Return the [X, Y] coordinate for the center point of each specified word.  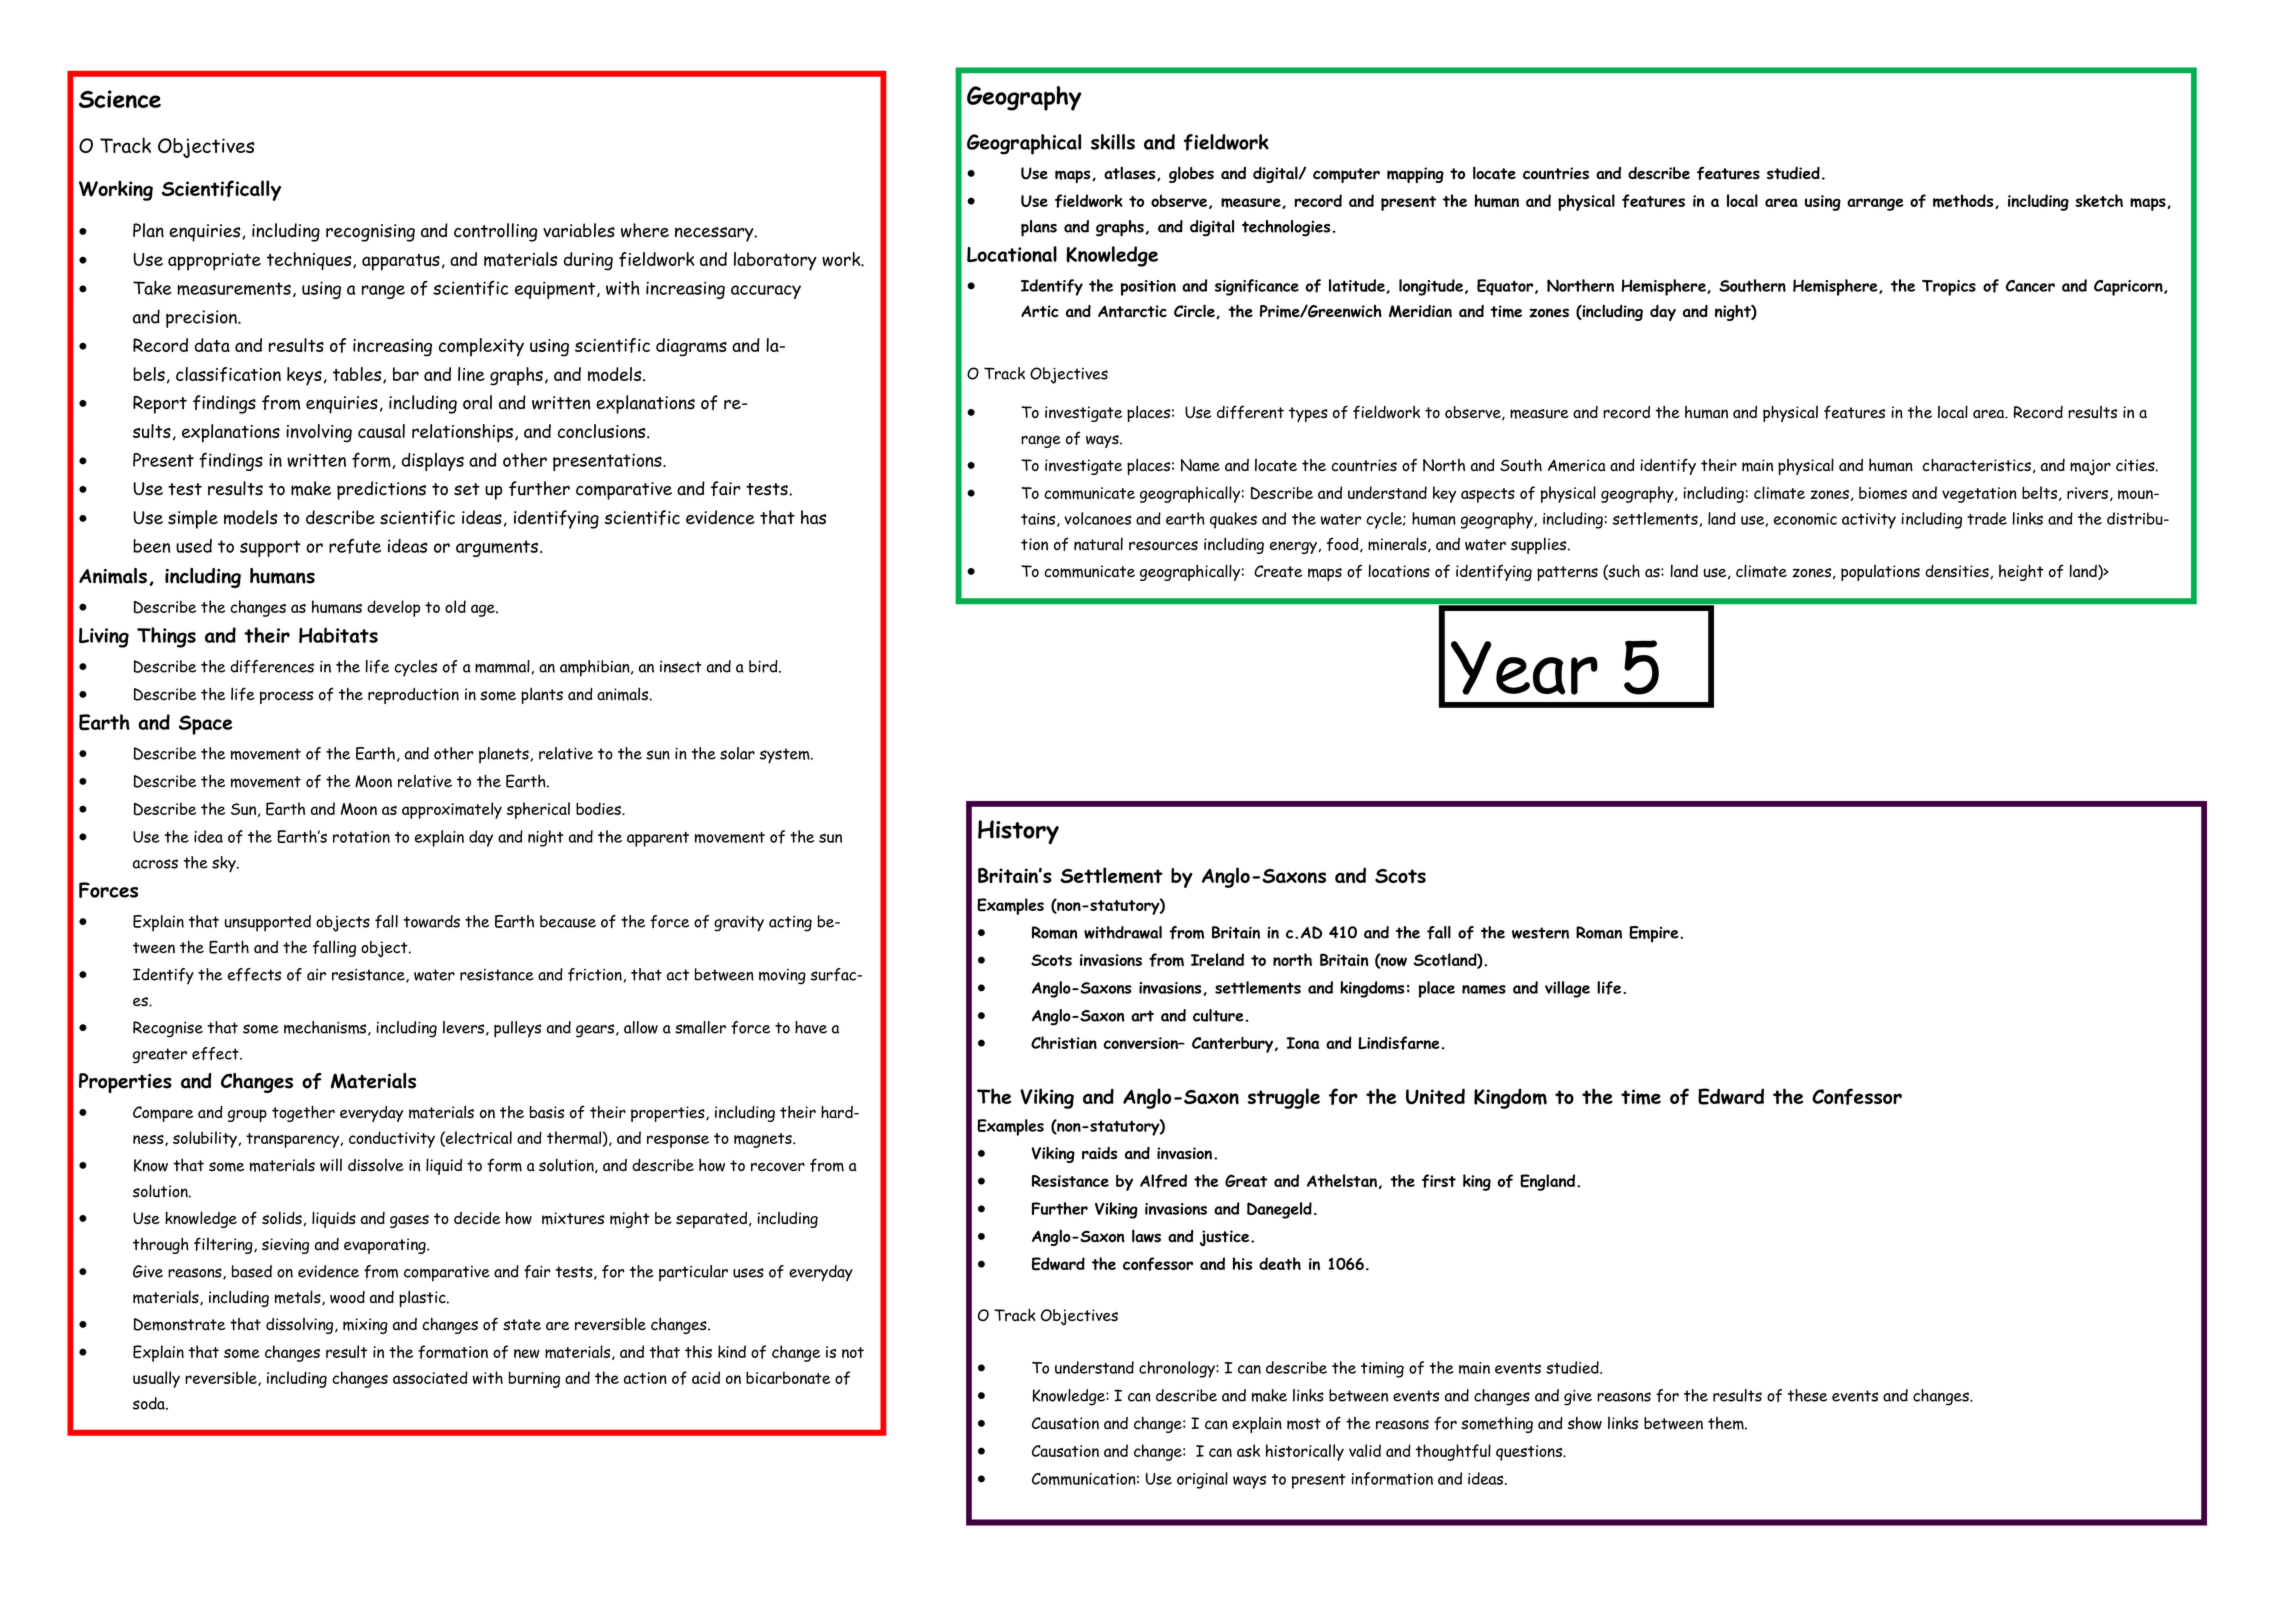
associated [430, 1377]
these [1807, 1395]
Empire [1655, 934]
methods [1964, 201]
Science [120, 99]
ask [1248, 1450]
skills [1113, 142]
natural [1098, 544]
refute [355, 546]
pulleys [517, 1029]
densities [1958, 572]
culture [1218, 1015]
